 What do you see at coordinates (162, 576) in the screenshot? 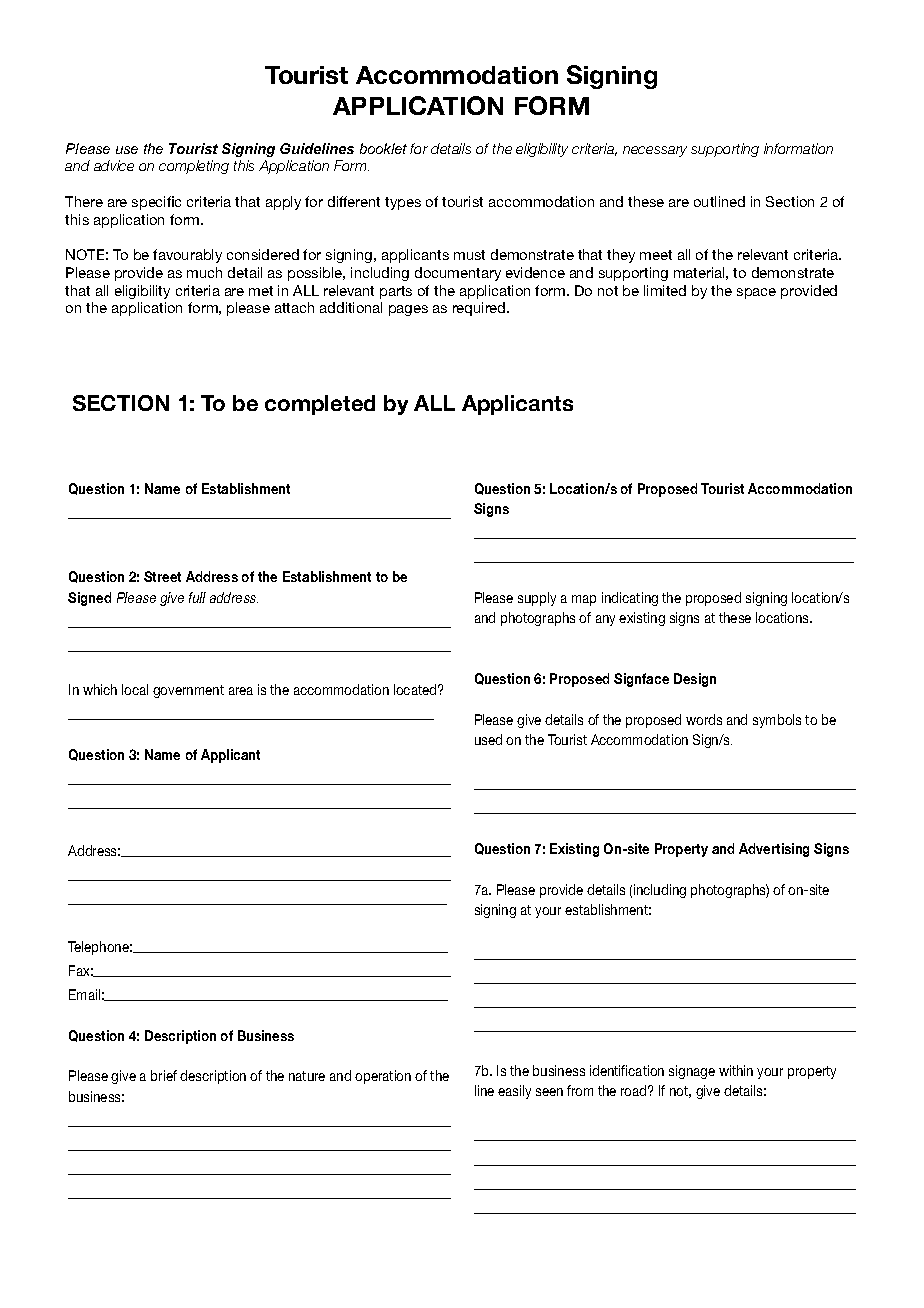
I see `Street` at bounding box center [162, 576].
